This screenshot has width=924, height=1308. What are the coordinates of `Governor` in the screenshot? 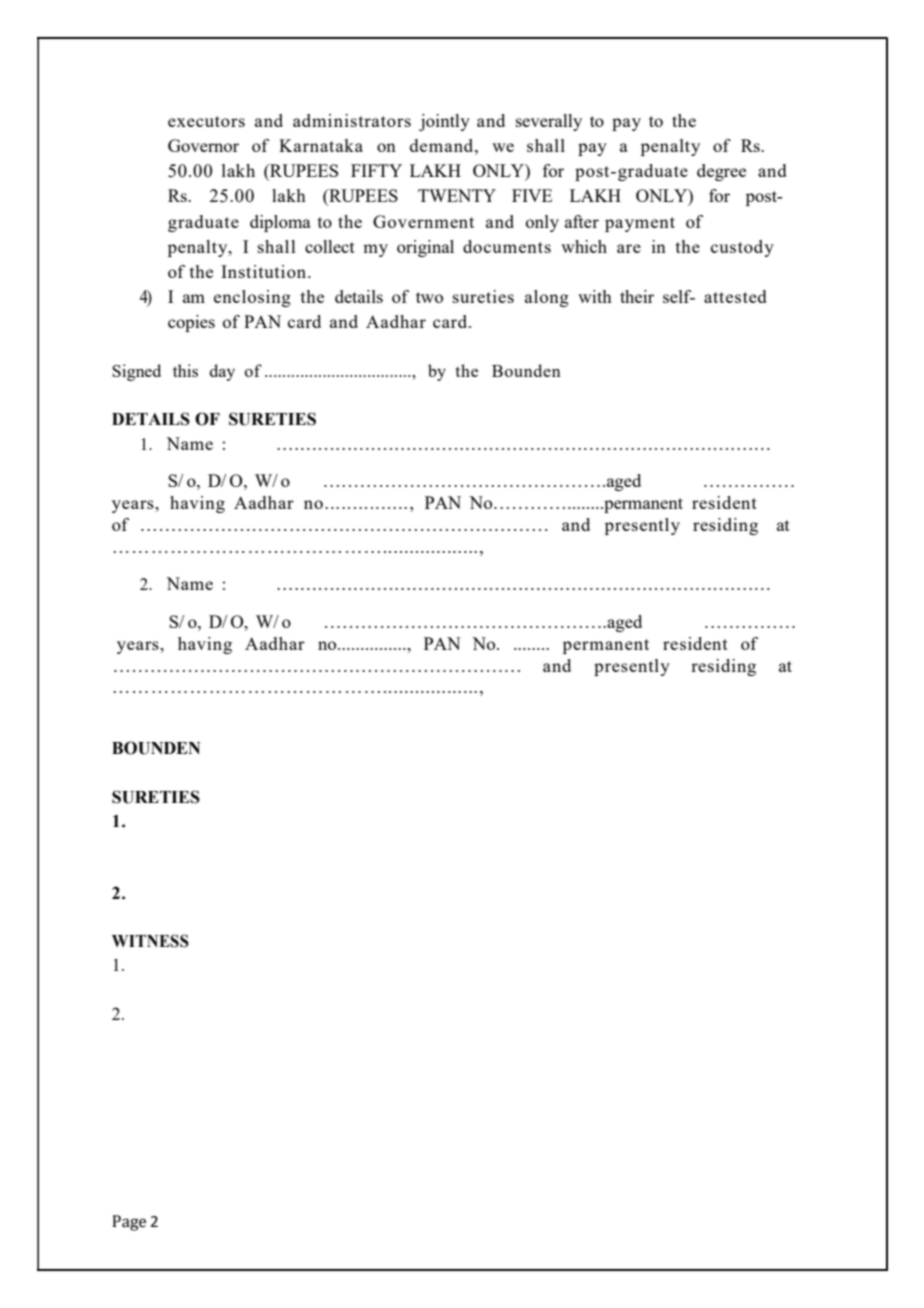 It's located at (203, 145).
